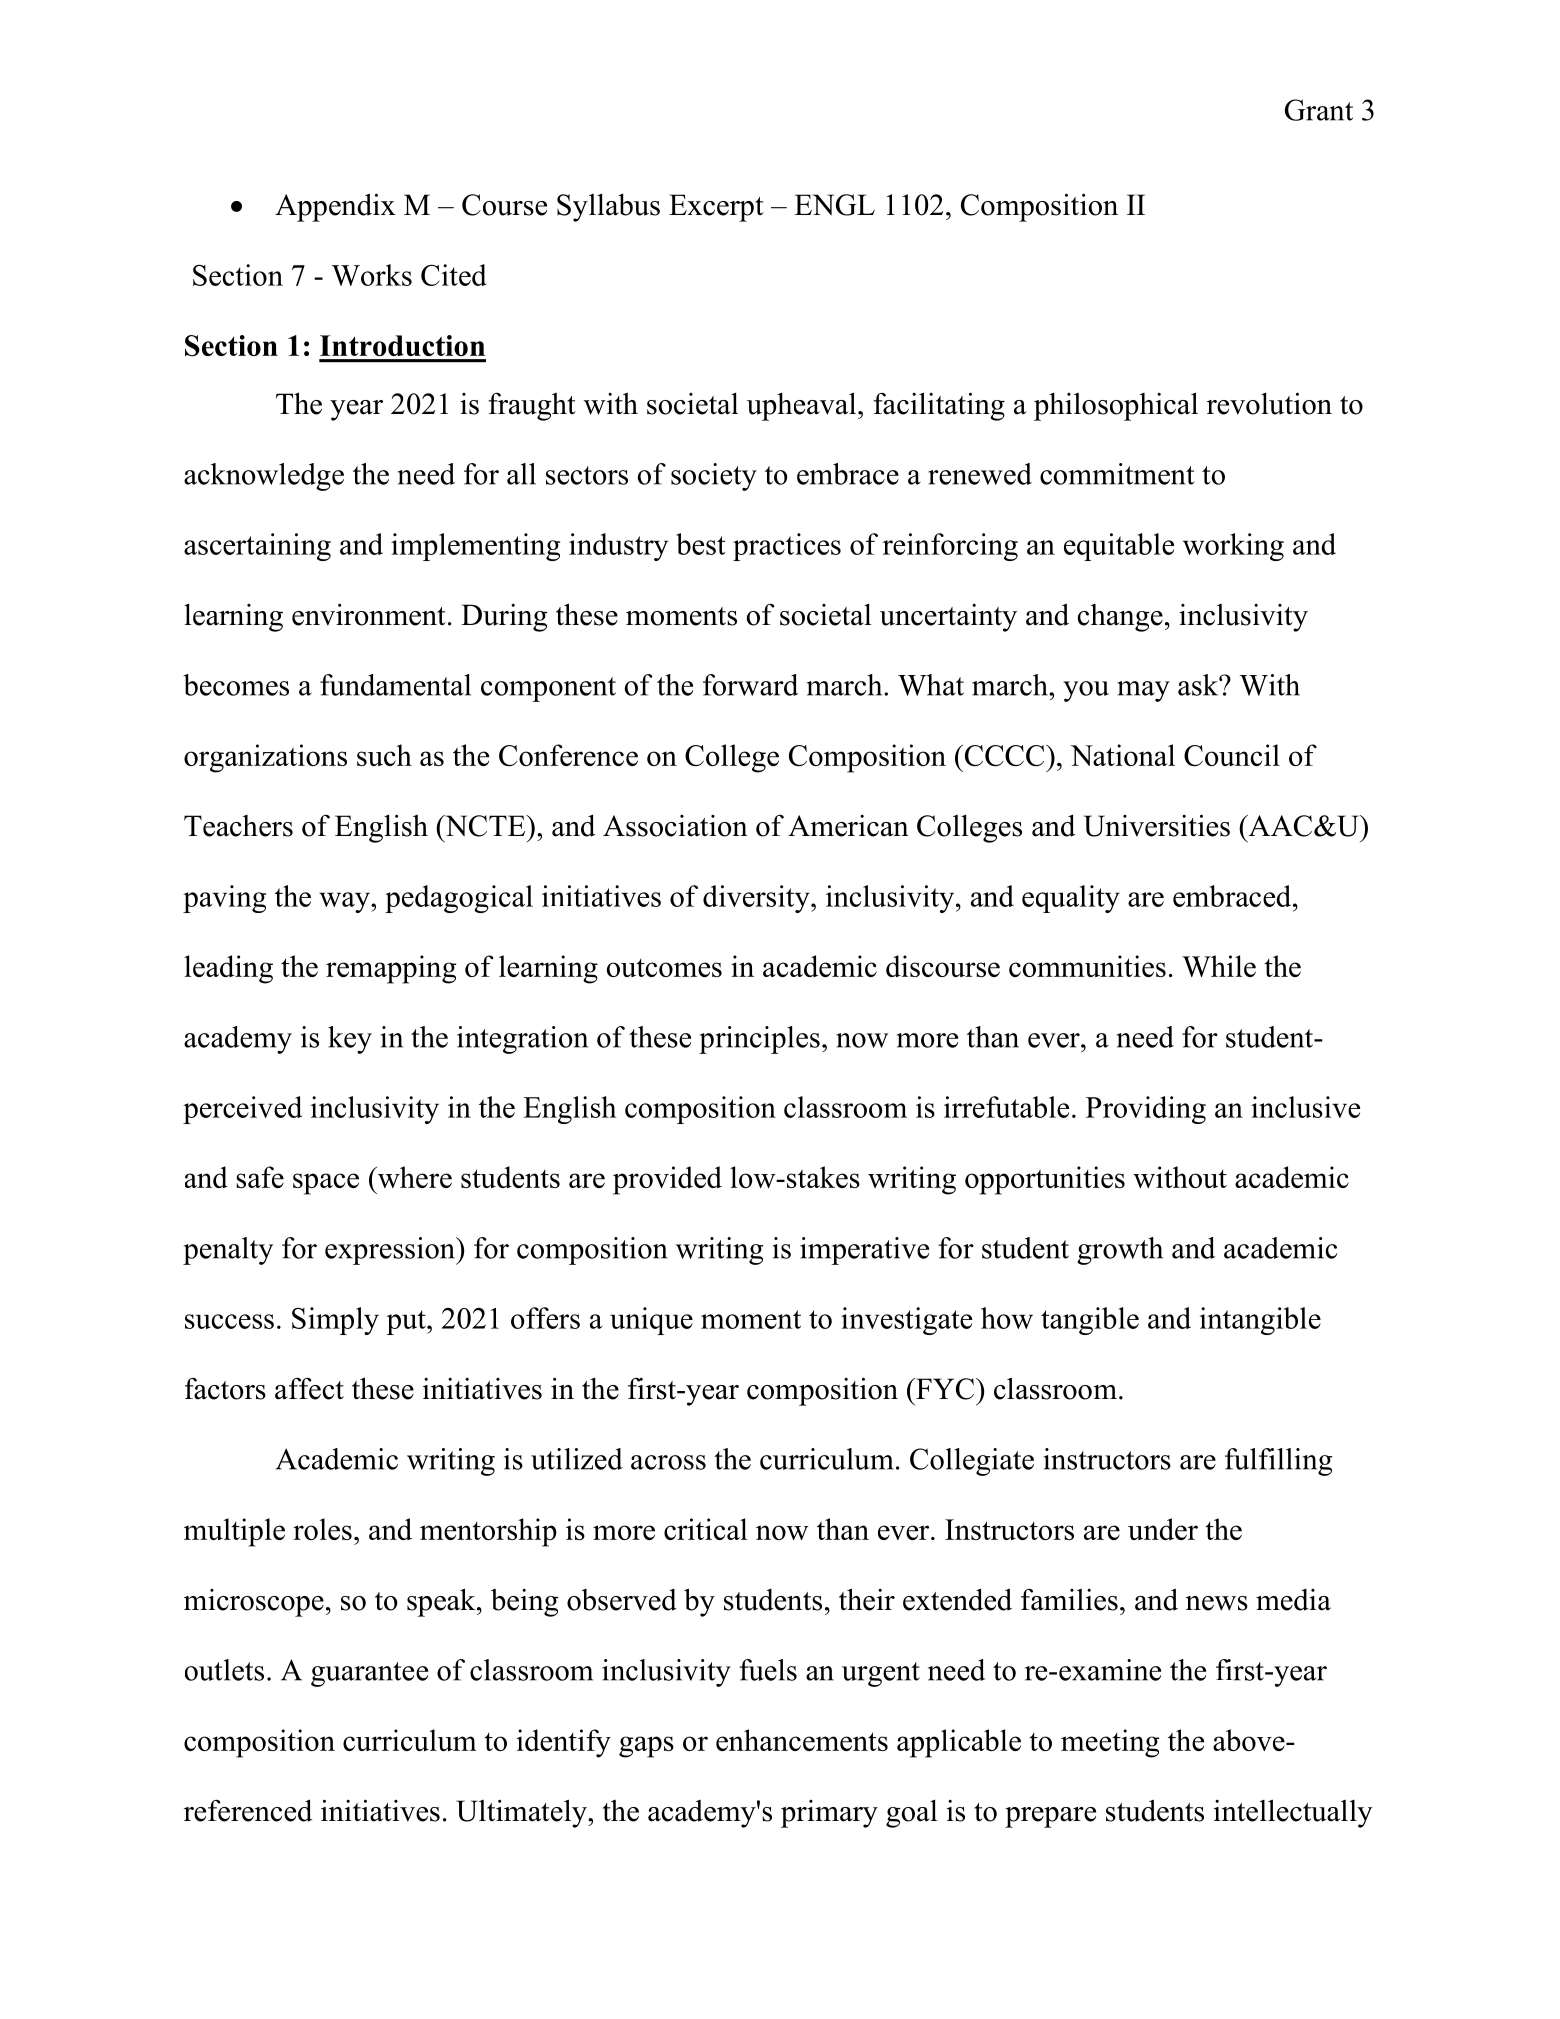 The width and height of the document is (1560, 2019). What do you see at coordinates (369, 1674) in the document?
I see `guarantee` at bounding box center [369, 1674].
